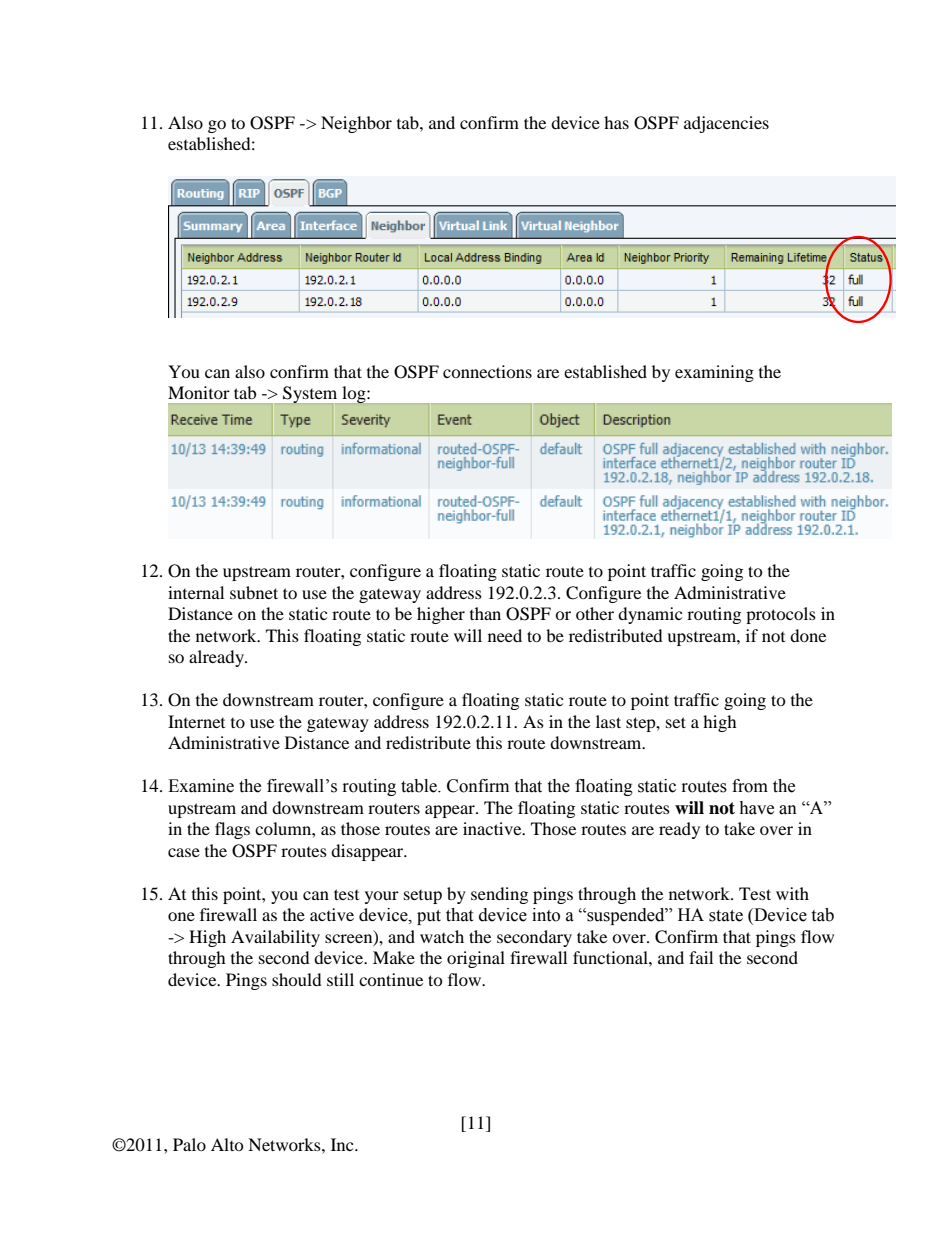  I want to click on has, so click(616, 122).
